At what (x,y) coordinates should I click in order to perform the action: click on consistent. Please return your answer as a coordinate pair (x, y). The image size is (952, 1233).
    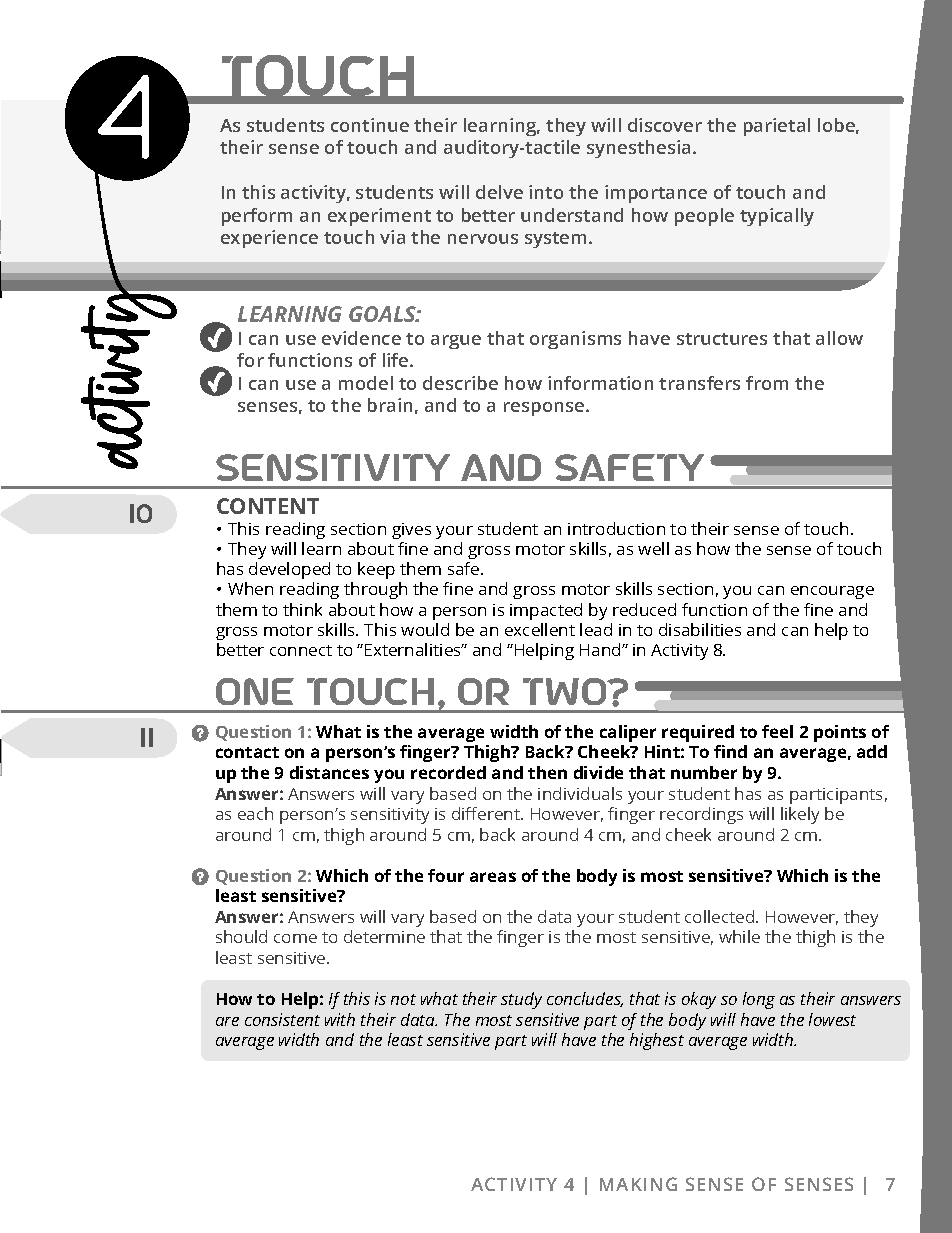
    Looking at the image, I should click on (282, 1019).
